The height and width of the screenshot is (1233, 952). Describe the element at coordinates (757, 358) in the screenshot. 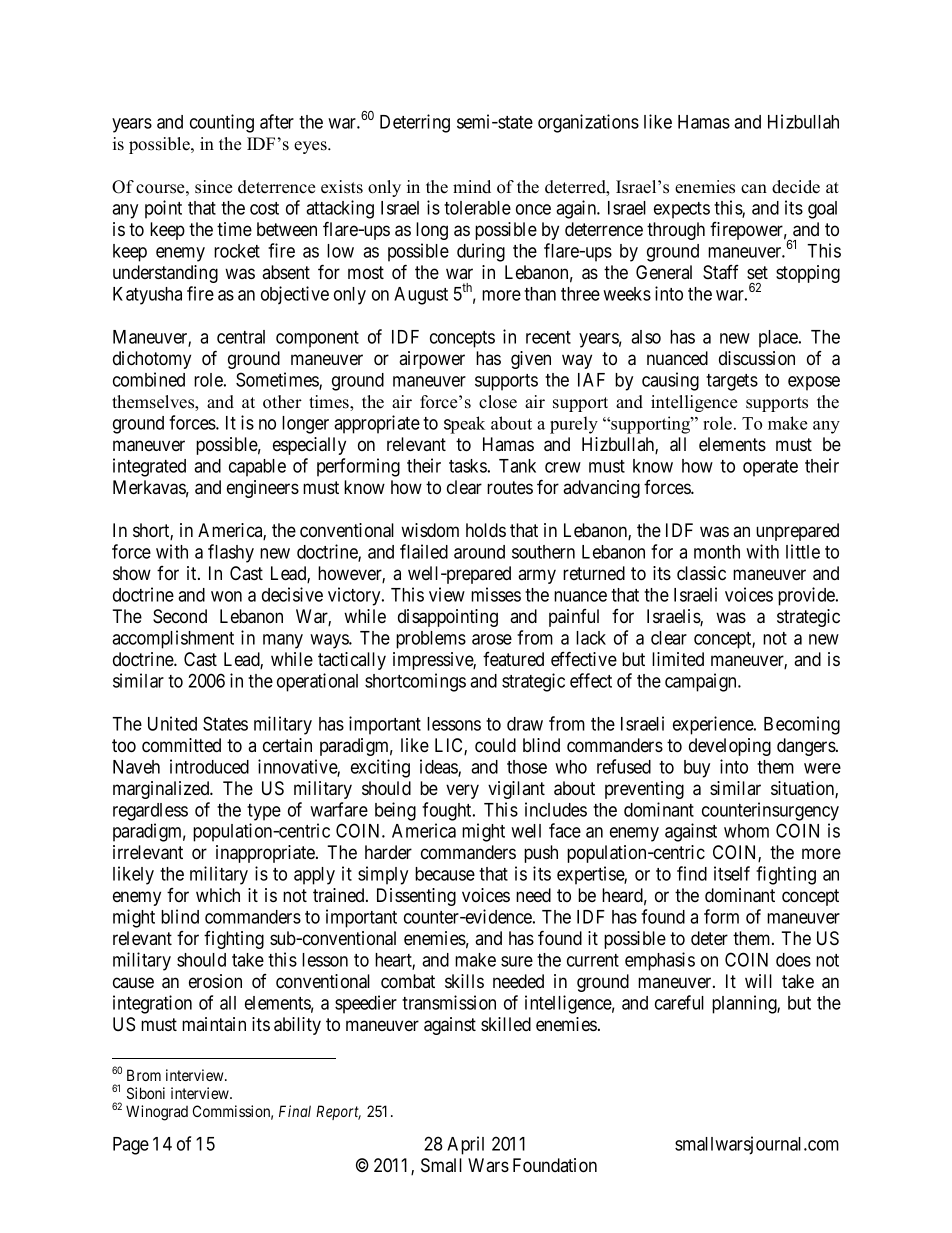

I see `discussion` at that location.
